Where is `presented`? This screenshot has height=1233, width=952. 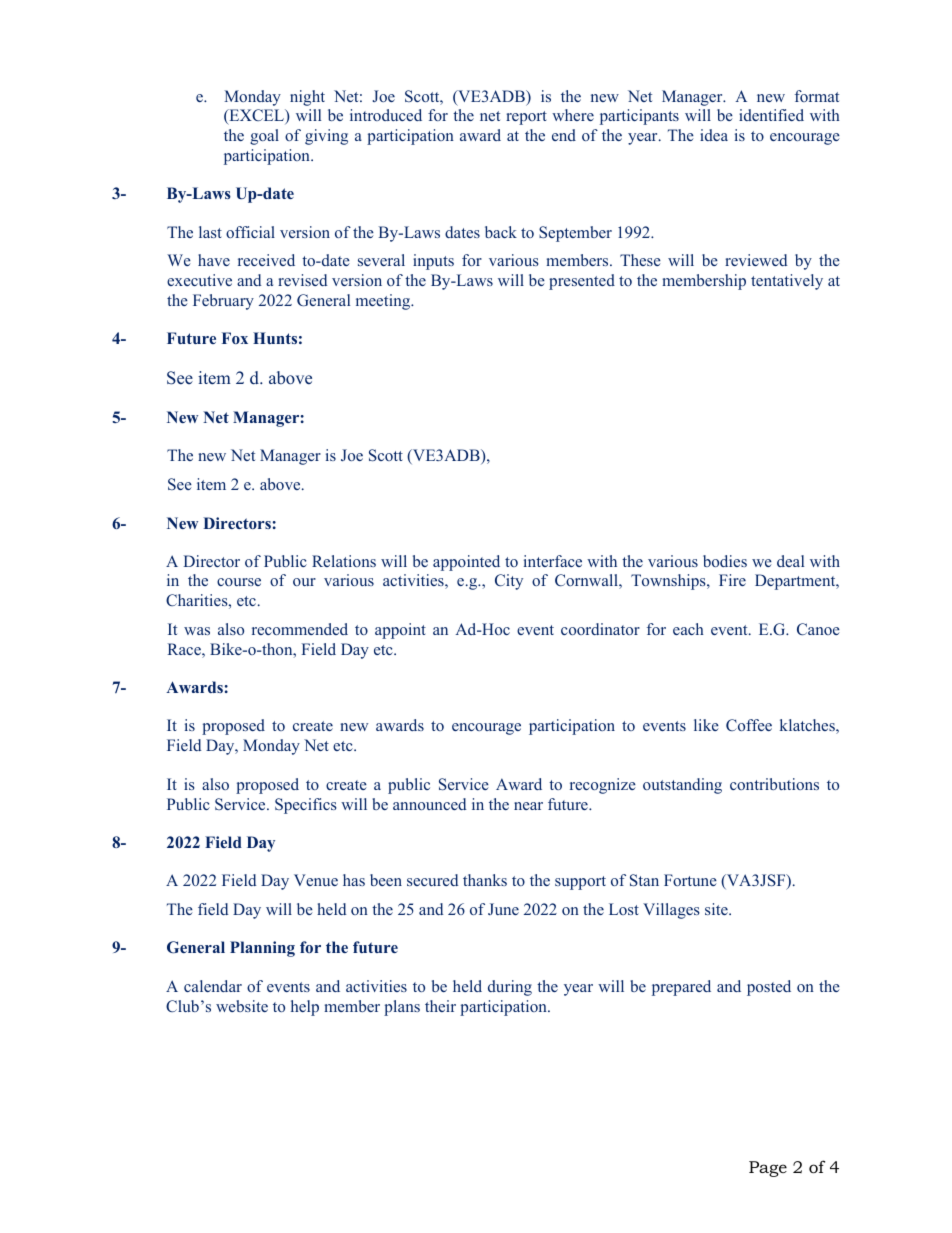
presented is located at coordinates (582, 282).
